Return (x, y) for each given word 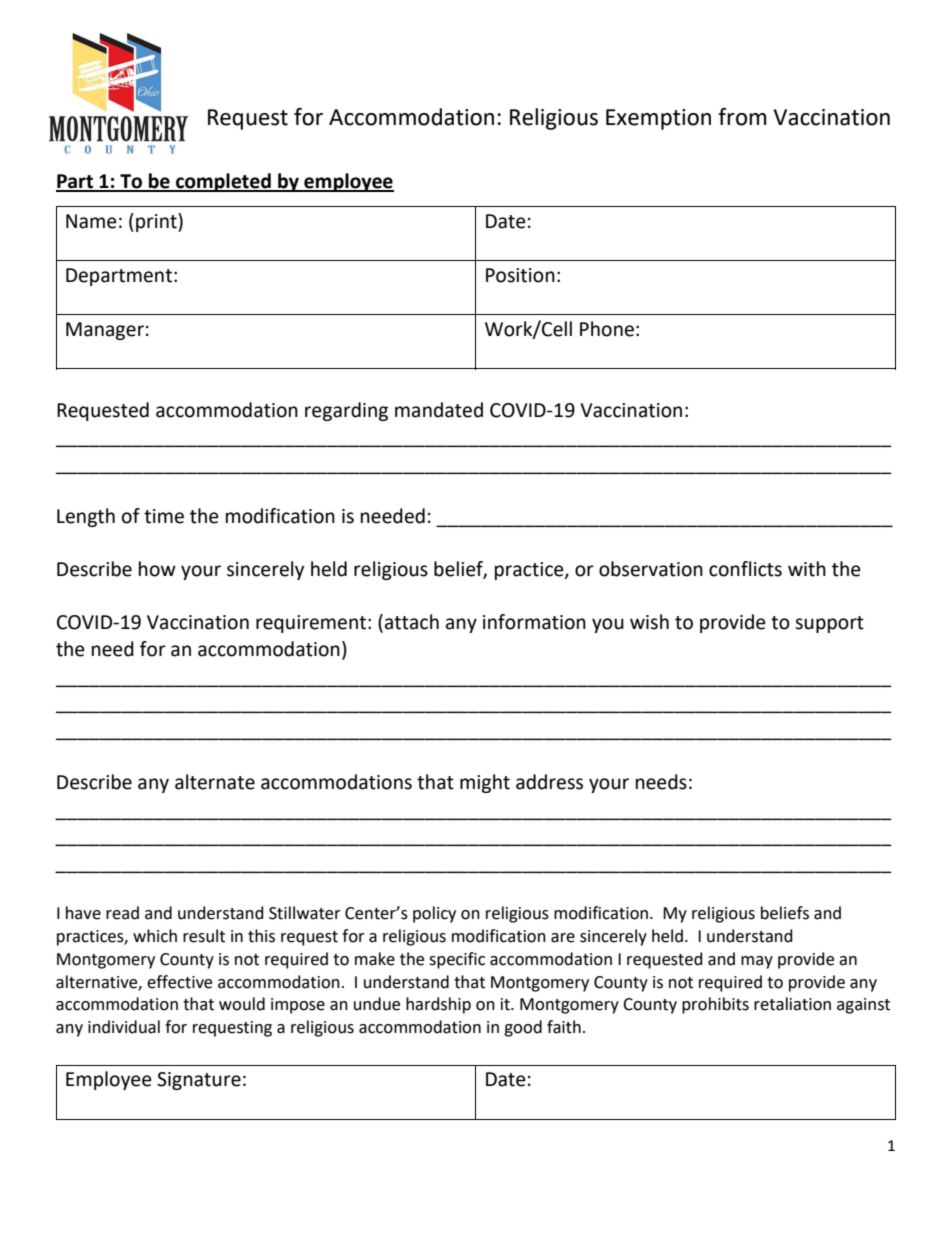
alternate (215, 782)
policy (434, 914)
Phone (607, 329)
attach (412, 622)
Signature (199, 1081)
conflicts (745, 569)
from (742, 117)
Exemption (658, 119)
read (122, 913)
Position (520, 275)
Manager (105, 331)
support (829, 624)
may (757, 962)
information (534, 622)
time (164, 516)
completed (223, 182)
